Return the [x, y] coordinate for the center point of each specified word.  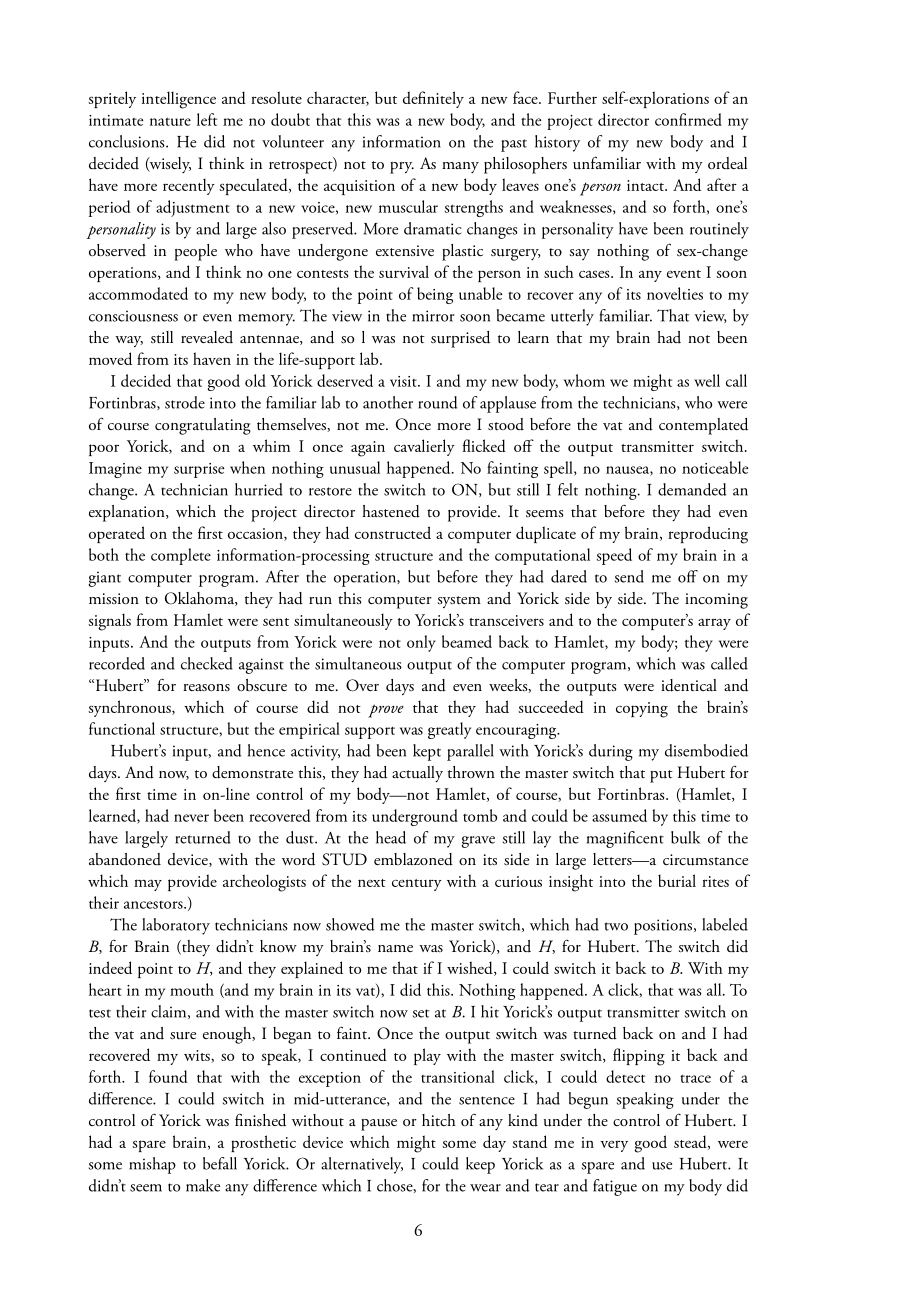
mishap [152, 1165]
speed [614, 556]
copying [642, 710]
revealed [207, 337]
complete [181, 556]
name [395, 948]
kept [427, 752]
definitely [433, 99]
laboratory [176, 926]
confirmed [688, 119]
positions [664, 927]
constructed [393, 532]
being [435, 295]
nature [170, 121]
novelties [675, 293]
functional [122, 728]
